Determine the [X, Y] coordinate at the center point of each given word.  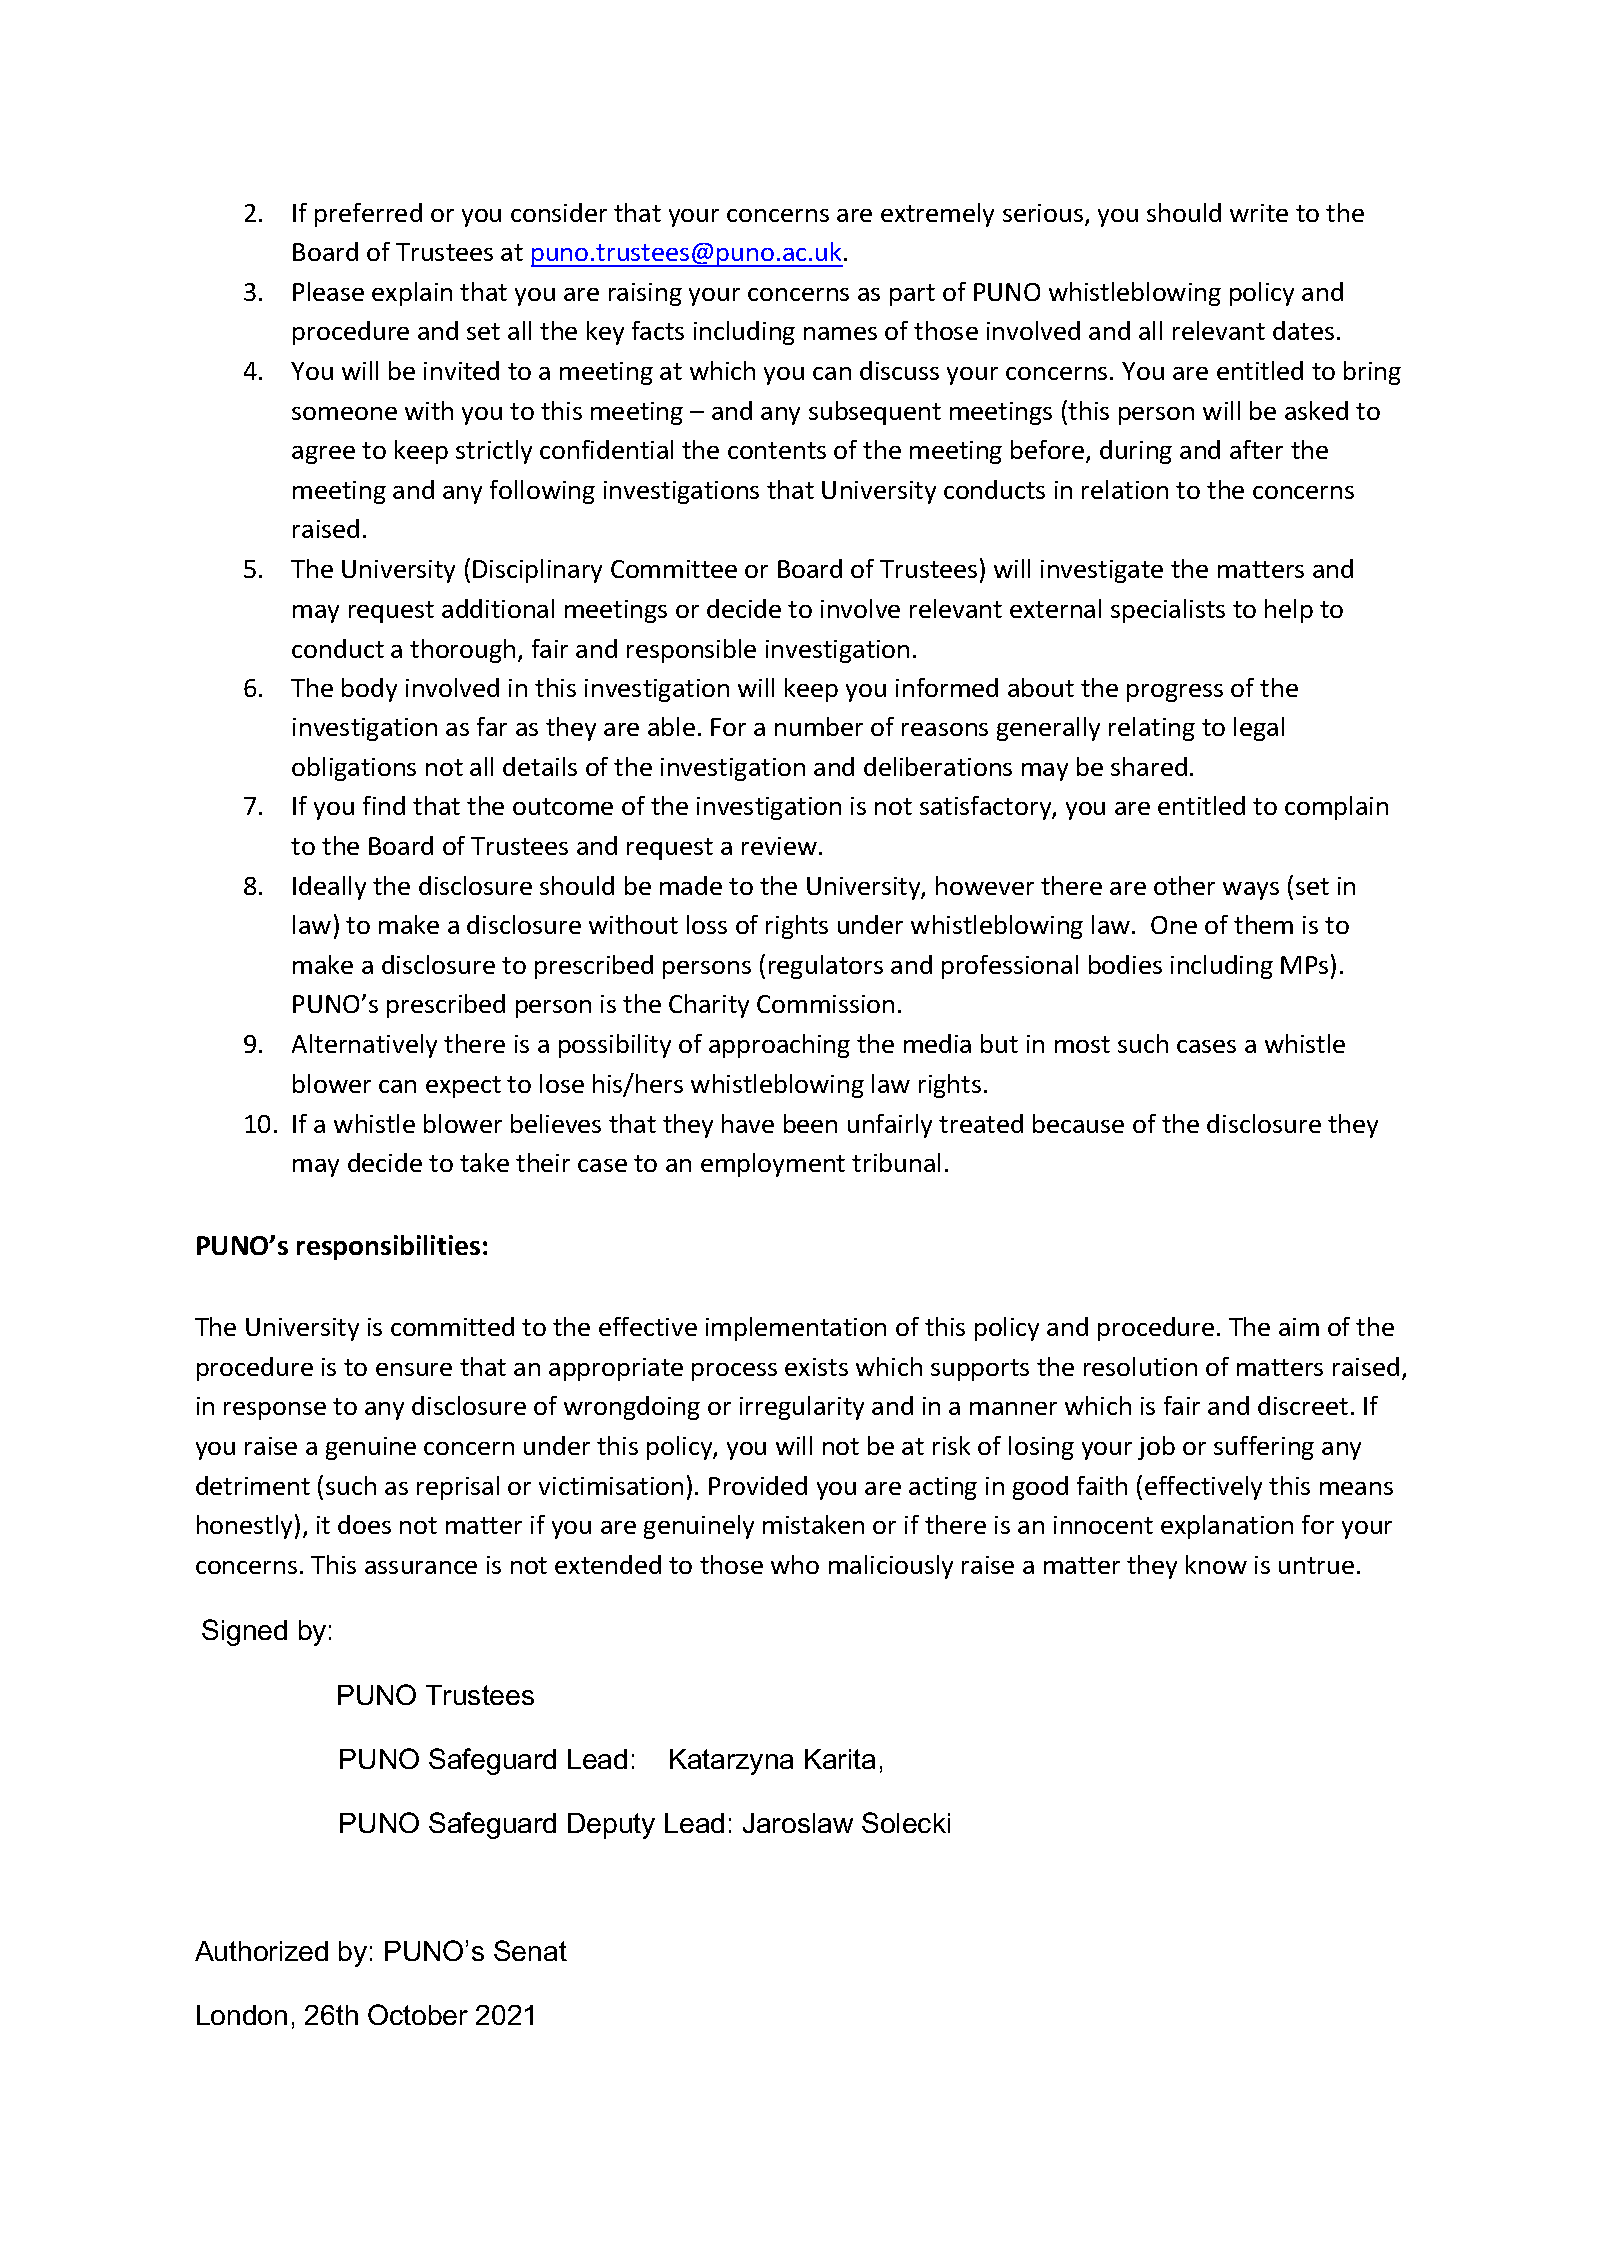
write [1259, 213]
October [418, 2014]
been [810, 1123]
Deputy [611, 1826]
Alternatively [364, 1046]
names [840, 333]
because [1078, 1123]
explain [412, 294]
